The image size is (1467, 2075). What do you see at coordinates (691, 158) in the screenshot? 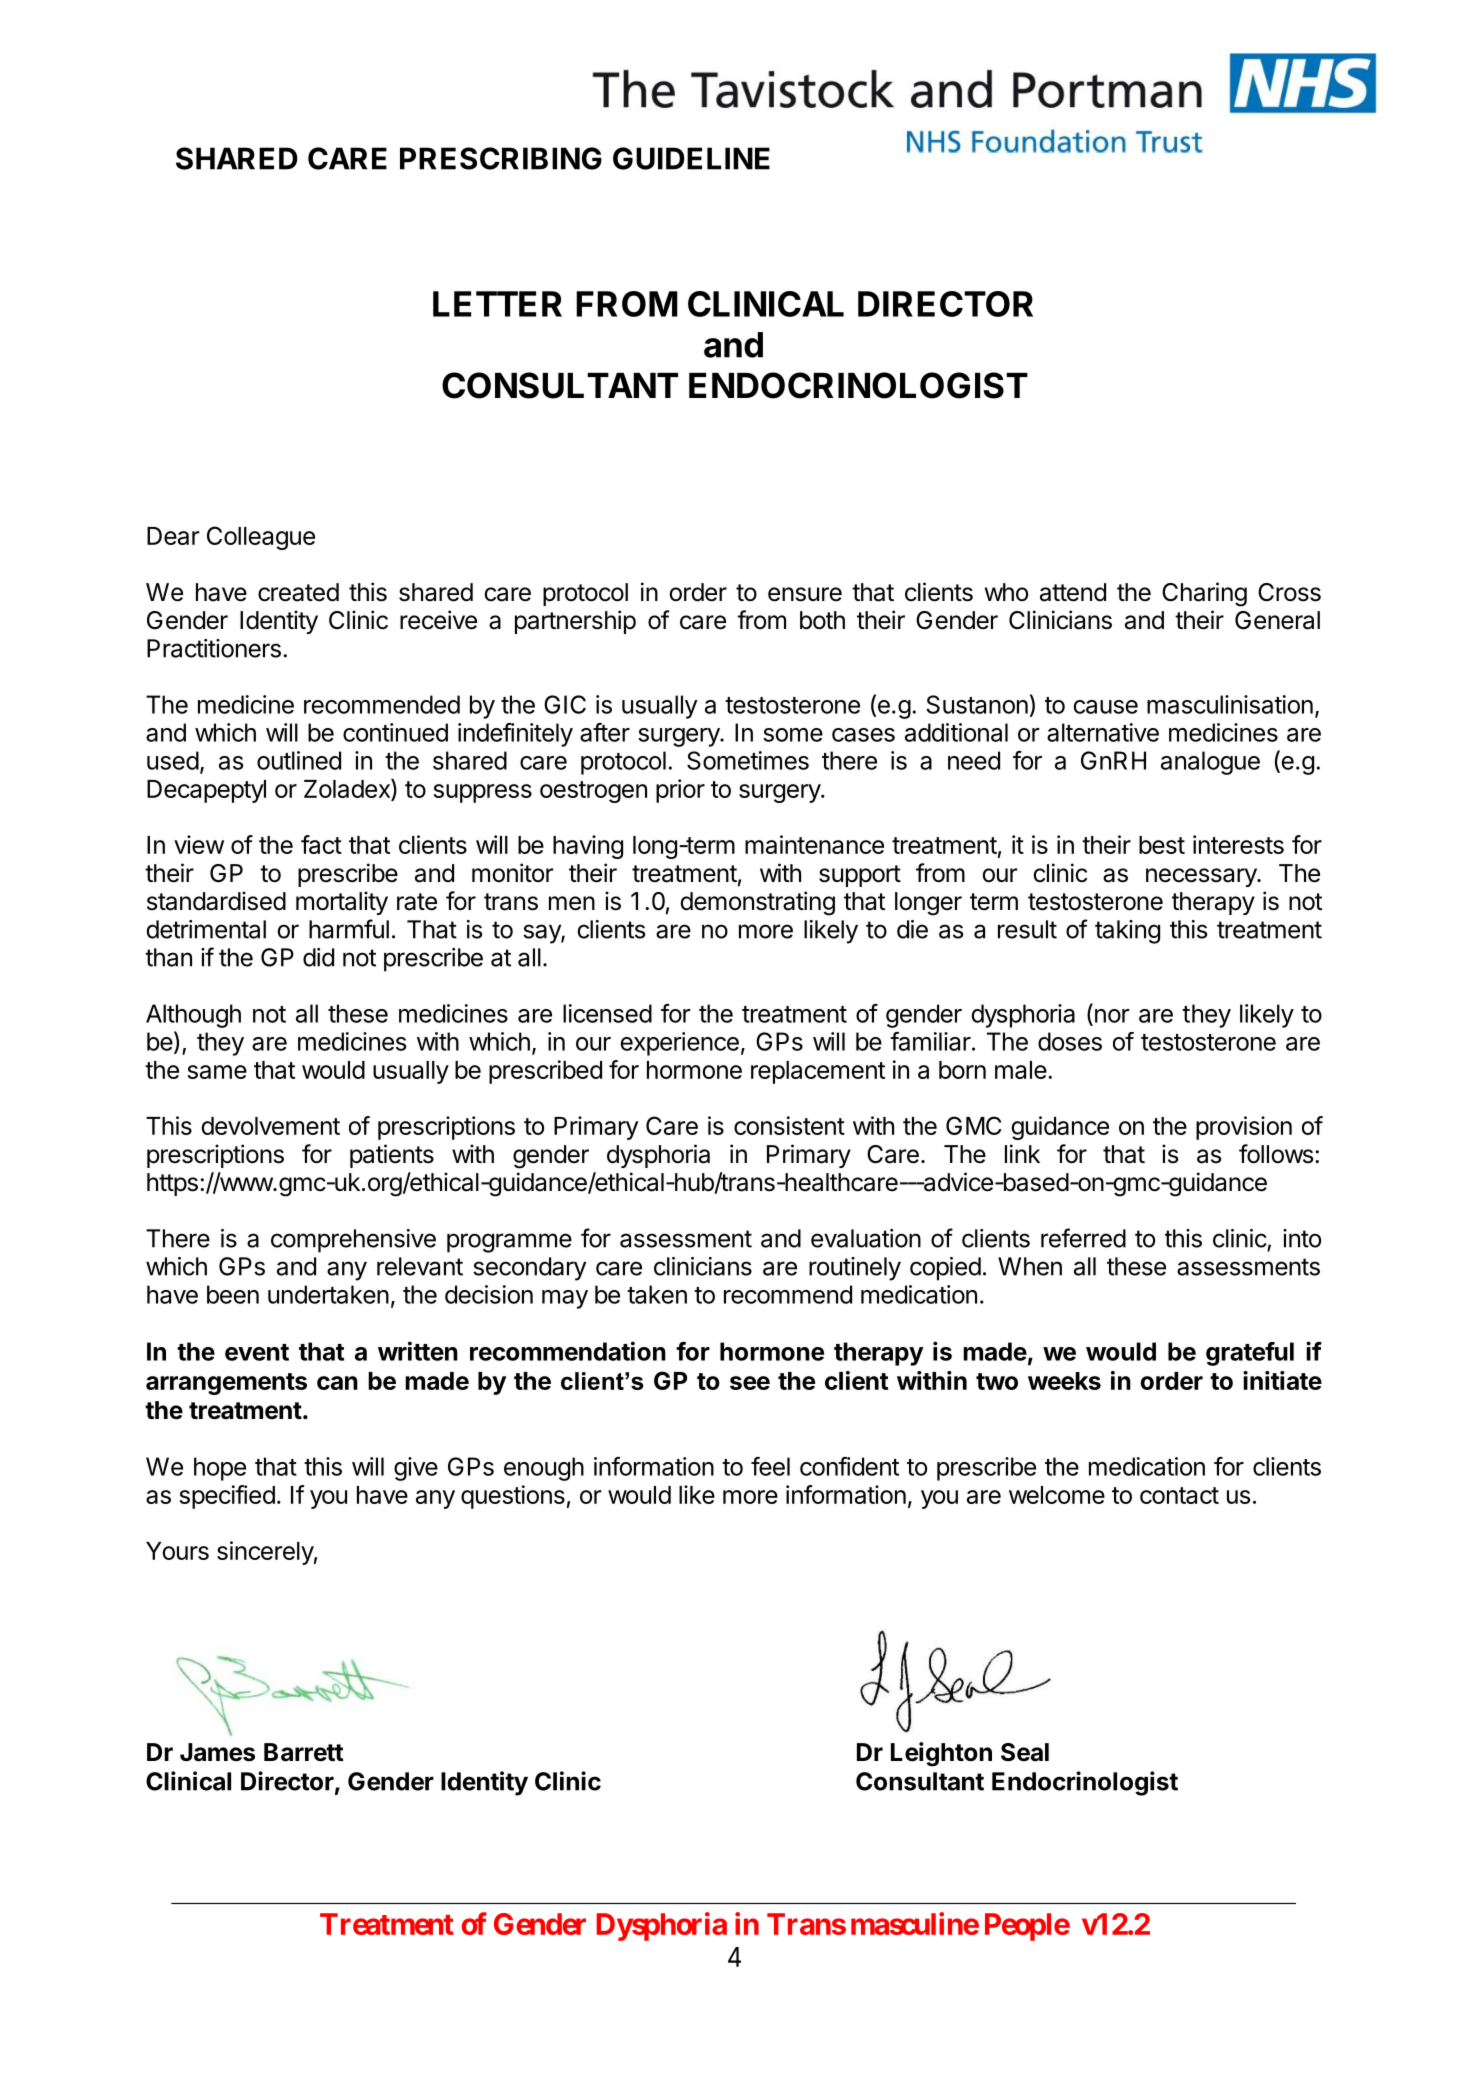
I see `GUIDELINE` at bounding box center [691, 158].
